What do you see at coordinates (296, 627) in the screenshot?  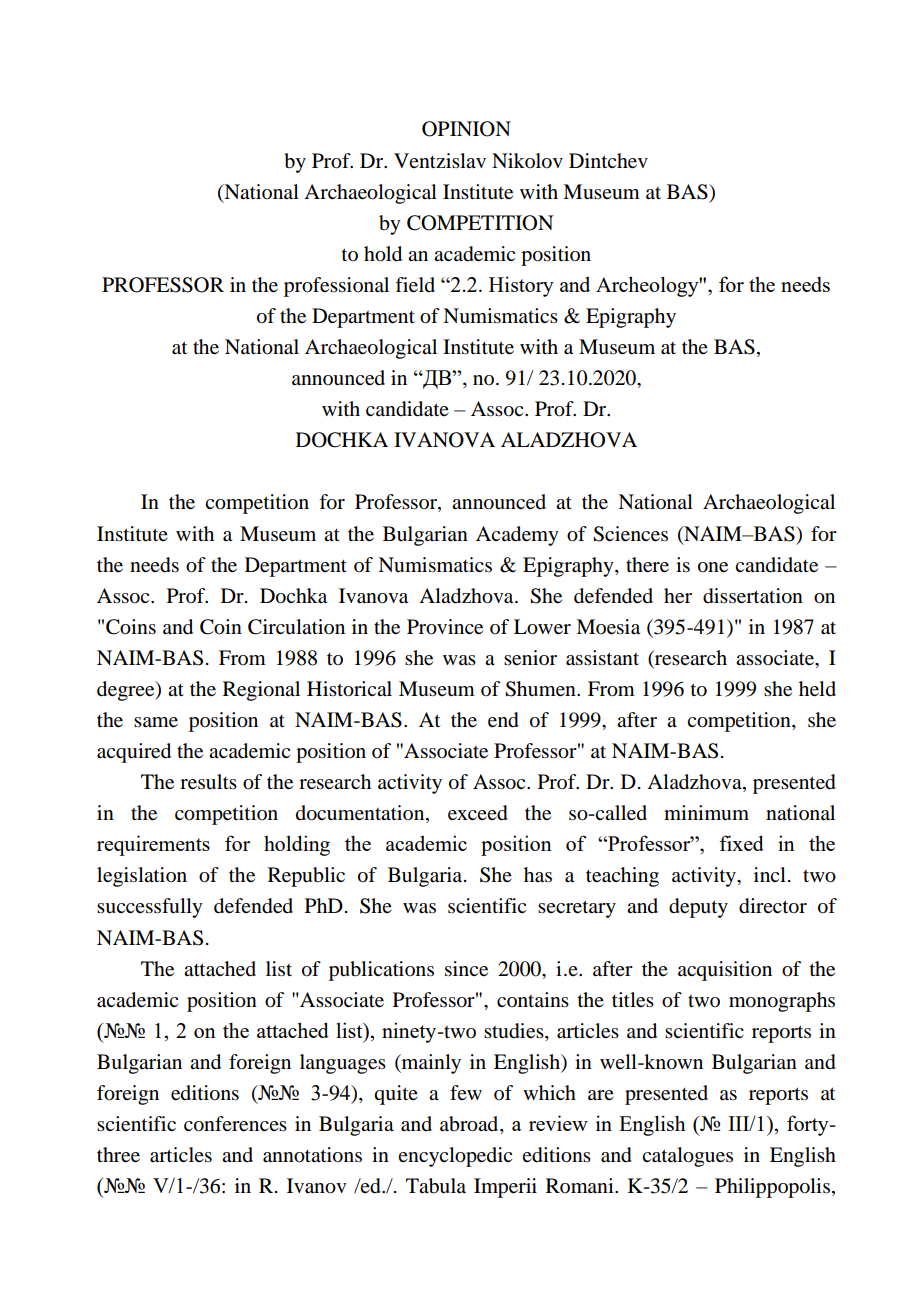 I see `Circulation` at bounding box center [296, 627].
